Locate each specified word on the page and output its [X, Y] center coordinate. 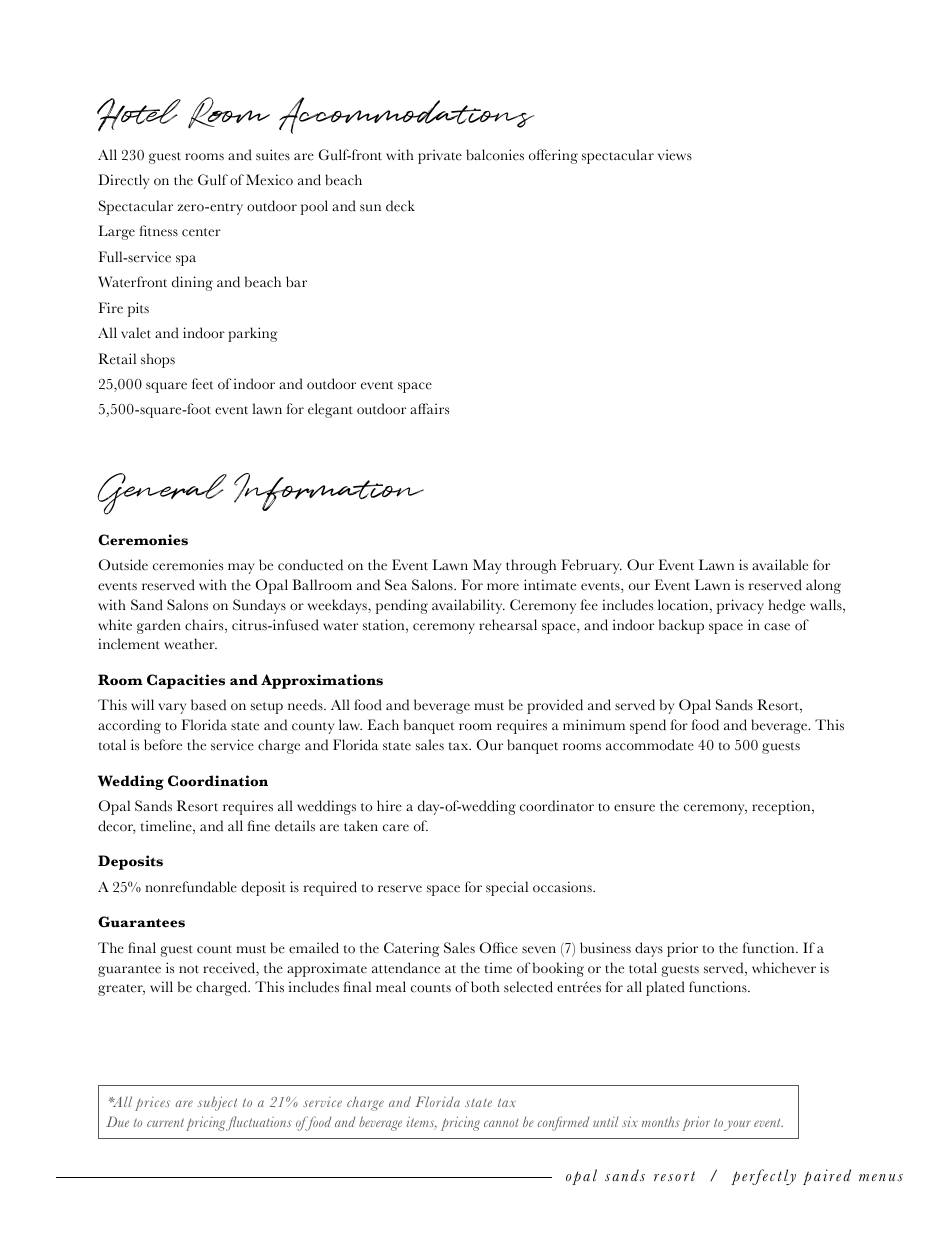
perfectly [763, 1177]
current [165, 1122]
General [162, 494]
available [780, 565]
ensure [634, 808]
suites [273, 155]
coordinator [557, 806]
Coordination [218, 781]
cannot [501, 1123]
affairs [429, 409]
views [675, 155]
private [440, 156]
